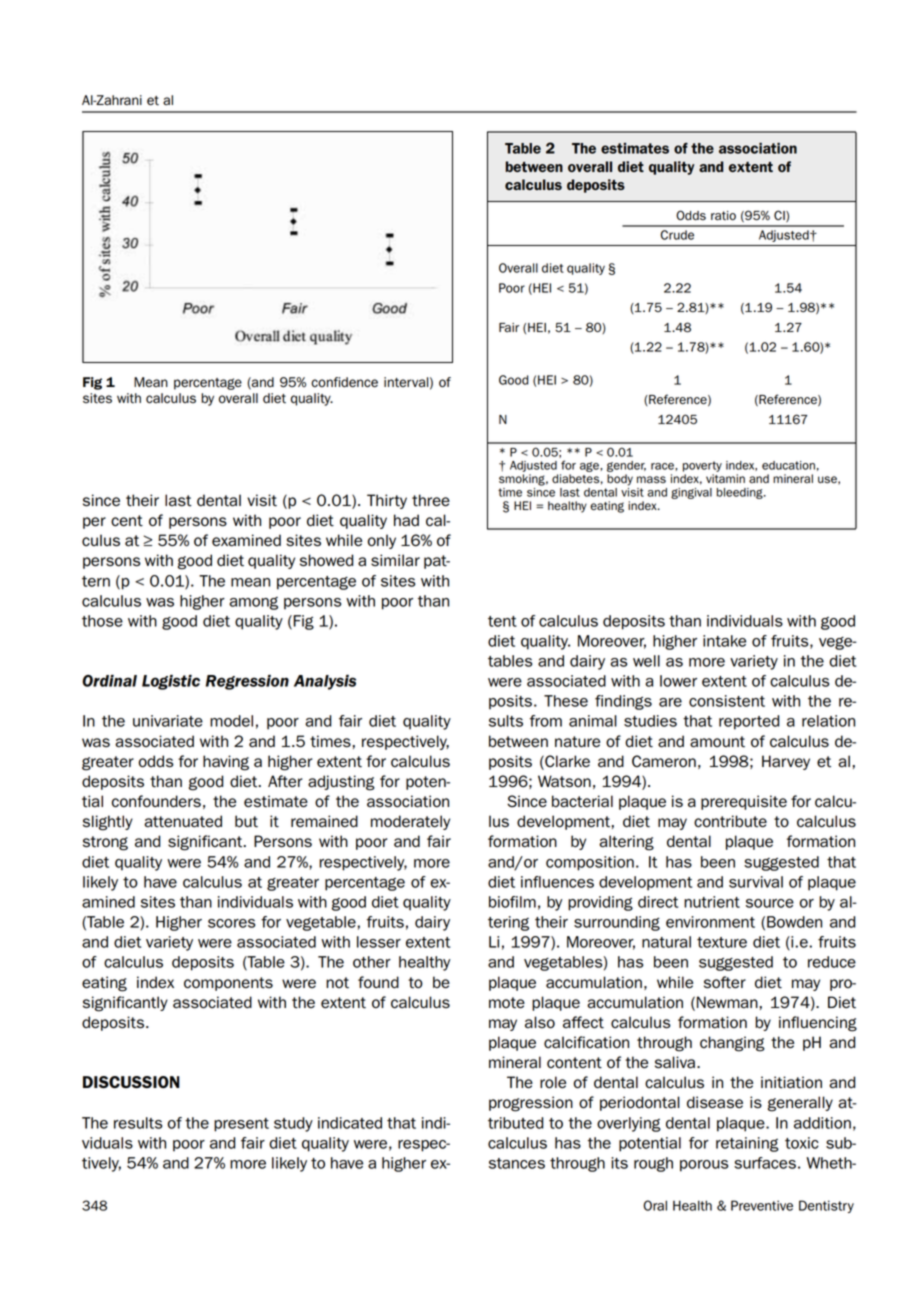 This screenshot has height=1308, width=924. I want to click on Crude, so click(677, 235).
